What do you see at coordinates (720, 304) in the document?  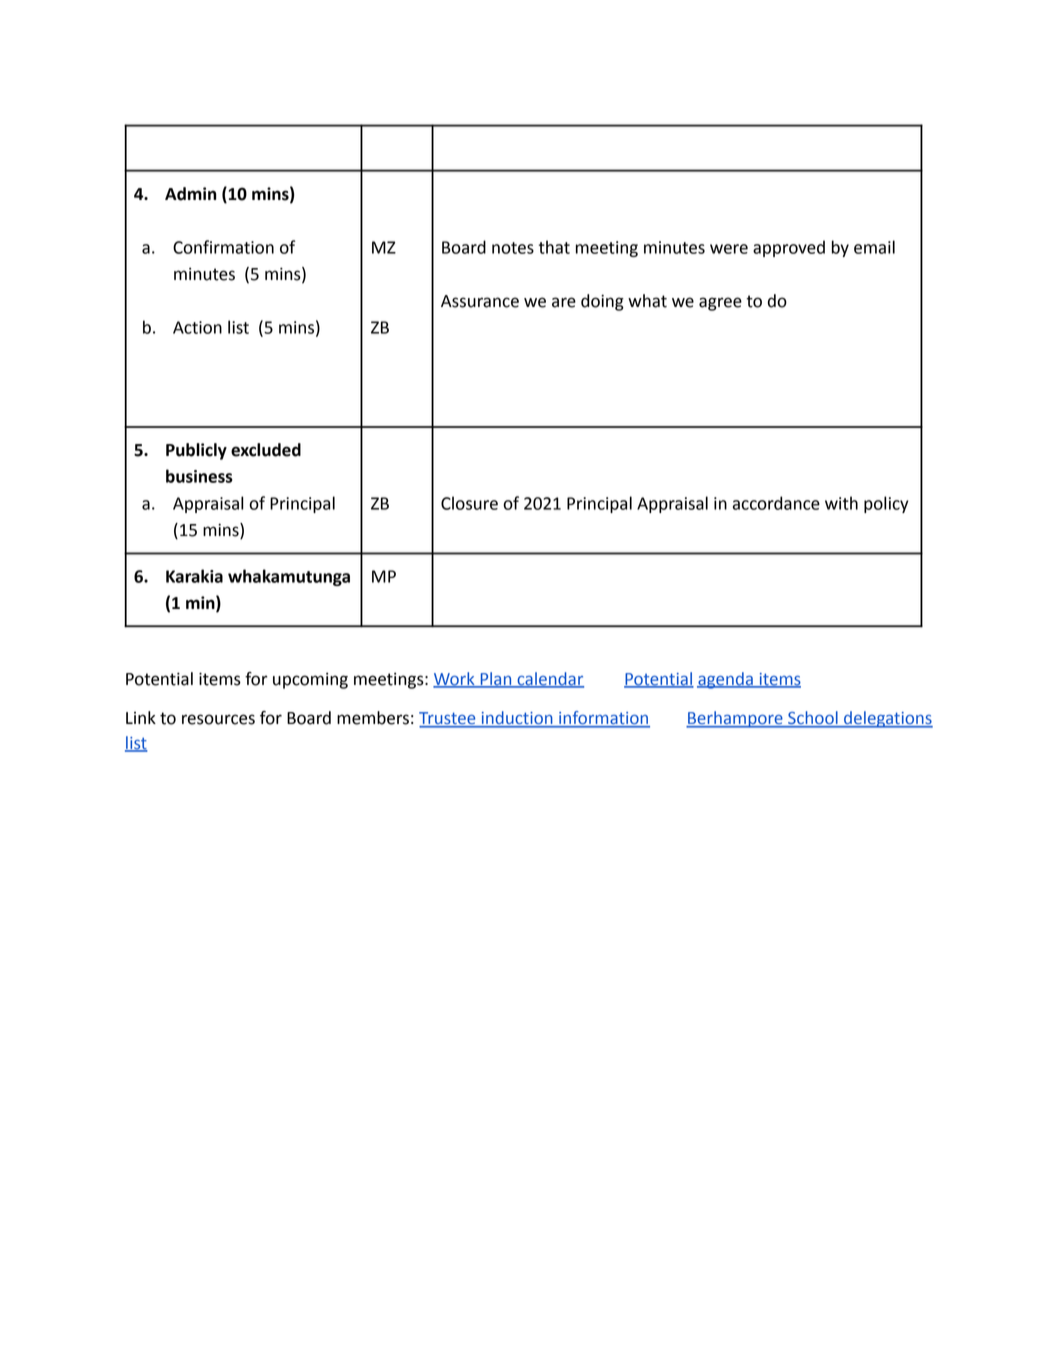 I see `agree` at bounding box center [720, 304].
